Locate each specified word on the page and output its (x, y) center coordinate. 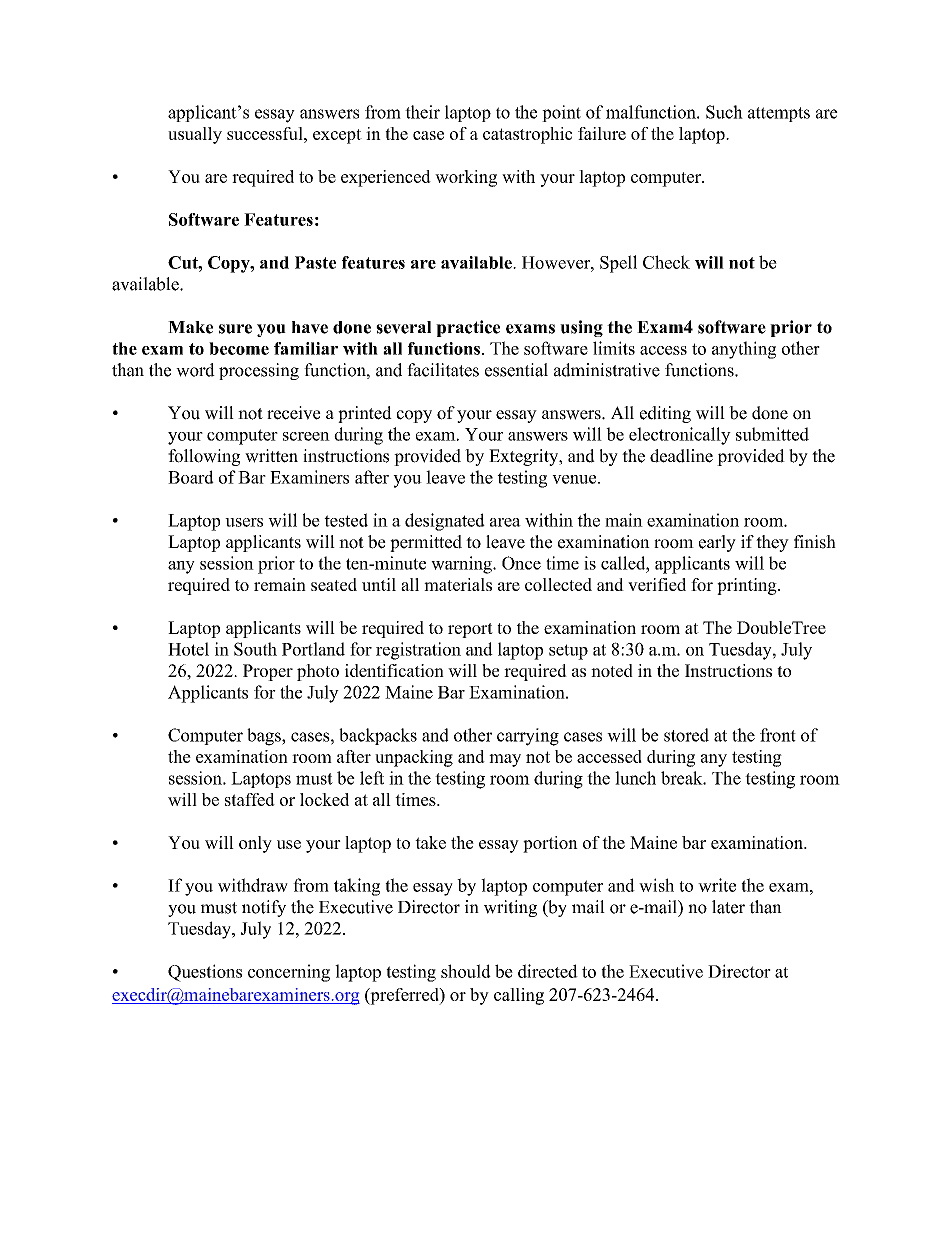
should (466, 971)
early (717, 543)
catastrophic (527, 135)
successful (266, 133)
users (244, 522)
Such (724, 112)
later (728, 907)
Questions (205, 973)
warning (462, 565)
